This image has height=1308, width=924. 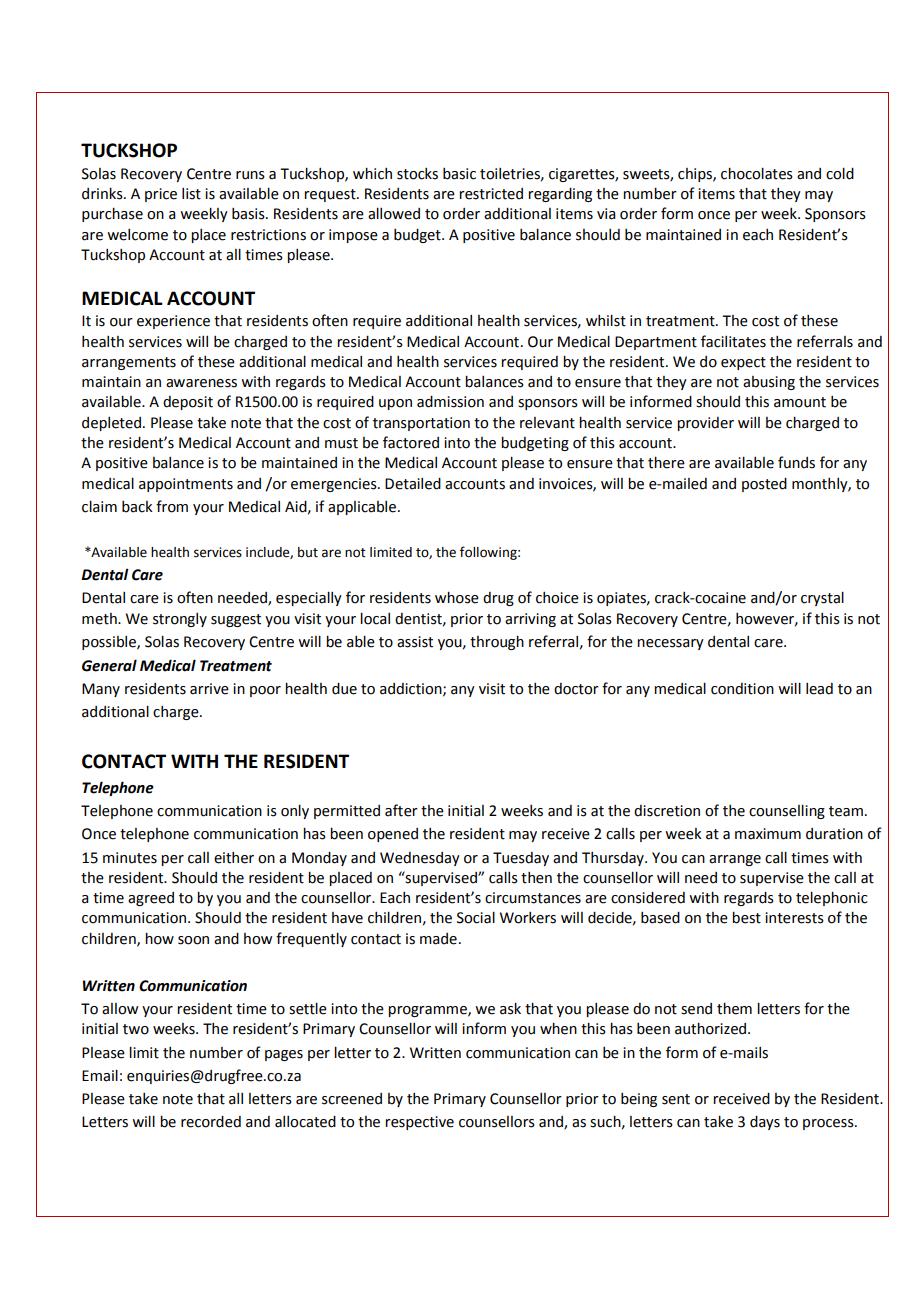 I want to click on list, so click(x=191, y=194).
